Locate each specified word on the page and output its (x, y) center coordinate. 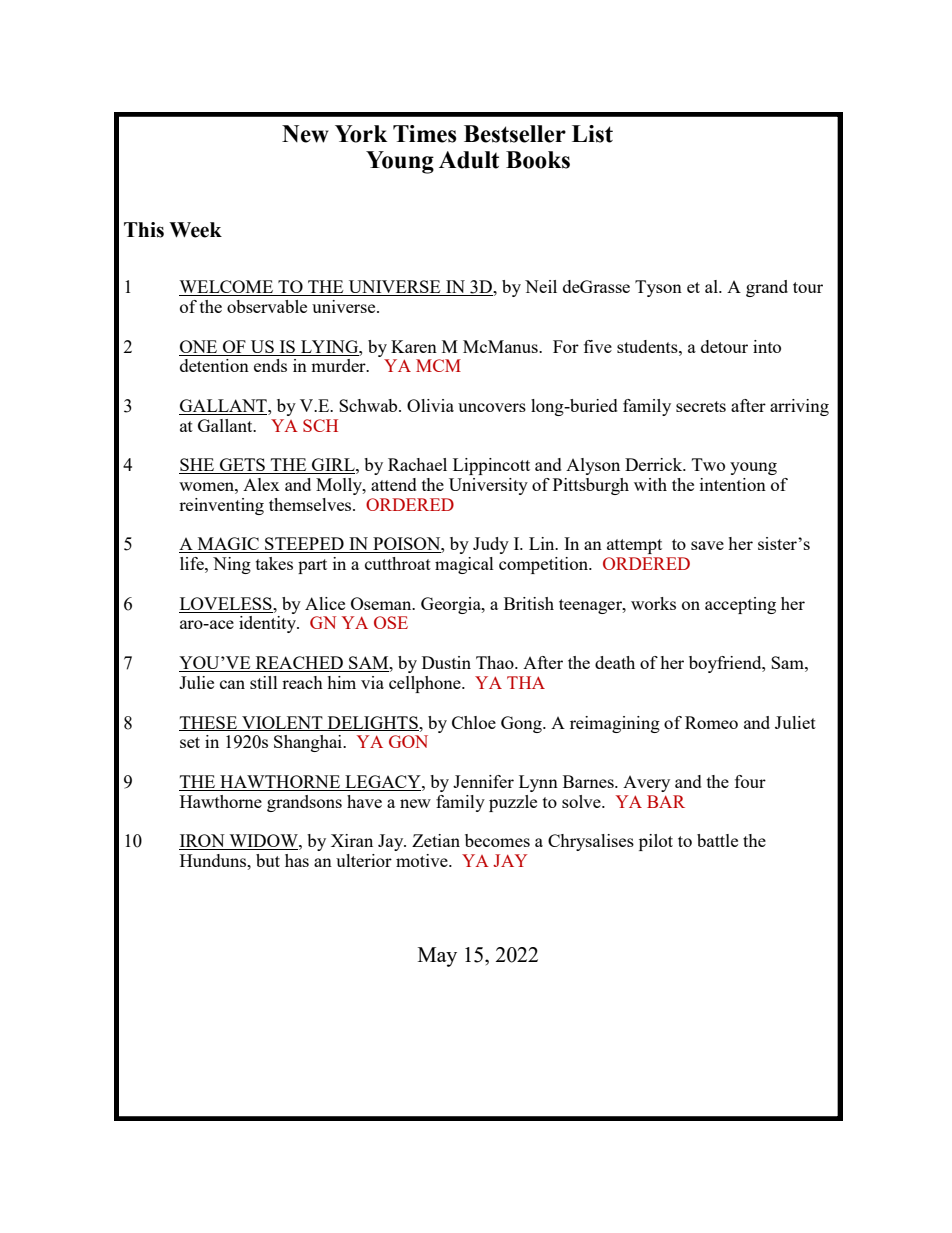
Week (195, 230)
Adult (469, 160)
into (767, 346)
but (268, 860)
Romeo (711, 722)
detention (214, 365)
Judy (491, 545)
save (707, 545)
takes (274, 563)
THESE (209, 723)
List (592, 134)
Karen (414, 346)
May (437, 957)
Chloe (474, 722)
